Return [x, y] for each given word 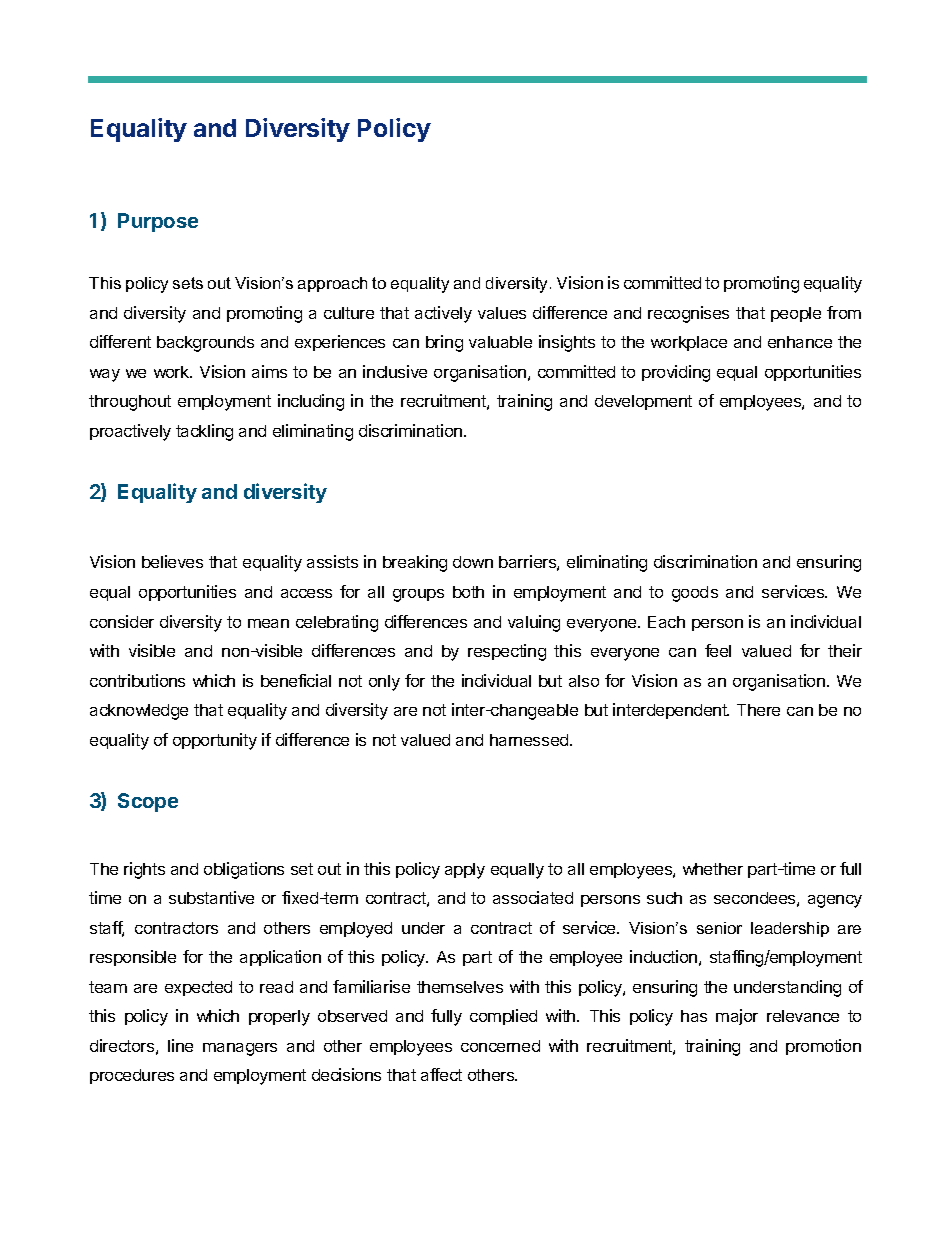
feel [718, 650]
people [796, 314]
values [502, 313]
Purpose [158, 222]
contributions [137, 680]
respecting [507, 652]
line [180, 1045]
